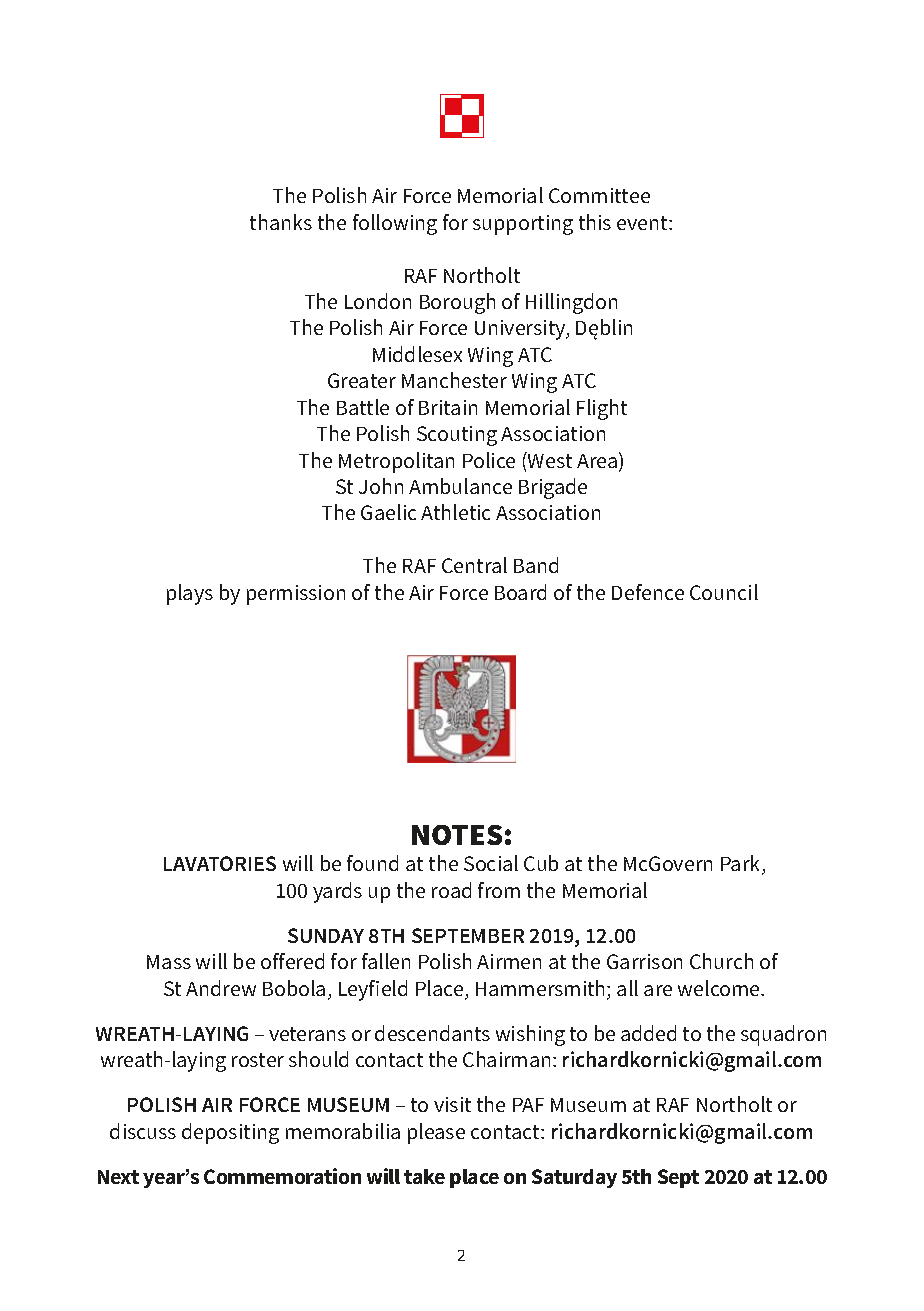 The height and width of the image is (1311, 924). Describe the element at coordinates (230, 1133) in the image. I see `depositing` at that location.
